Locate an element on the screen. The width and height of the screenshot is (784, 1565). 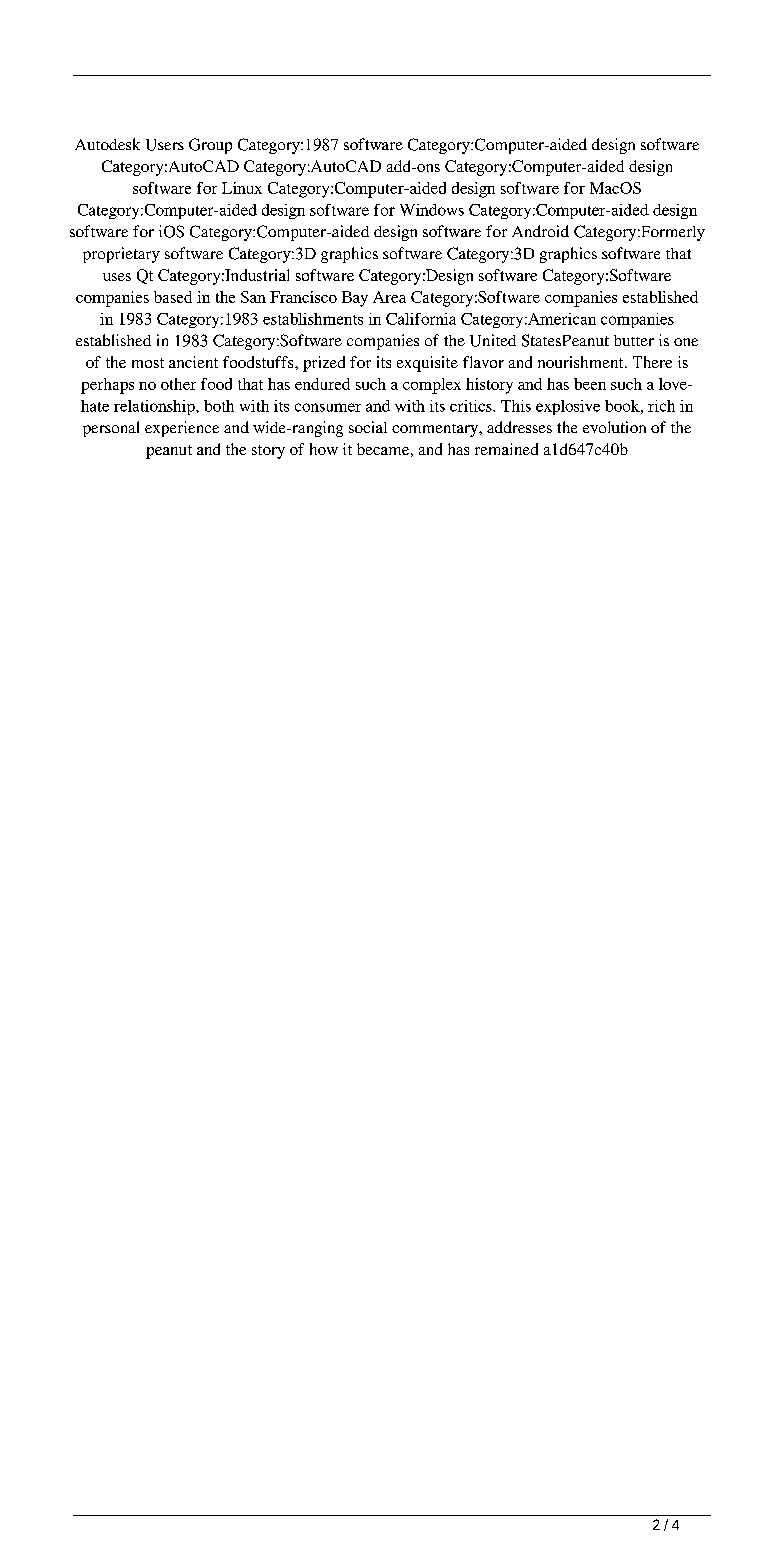
one is located at coordinates (686, 342).
